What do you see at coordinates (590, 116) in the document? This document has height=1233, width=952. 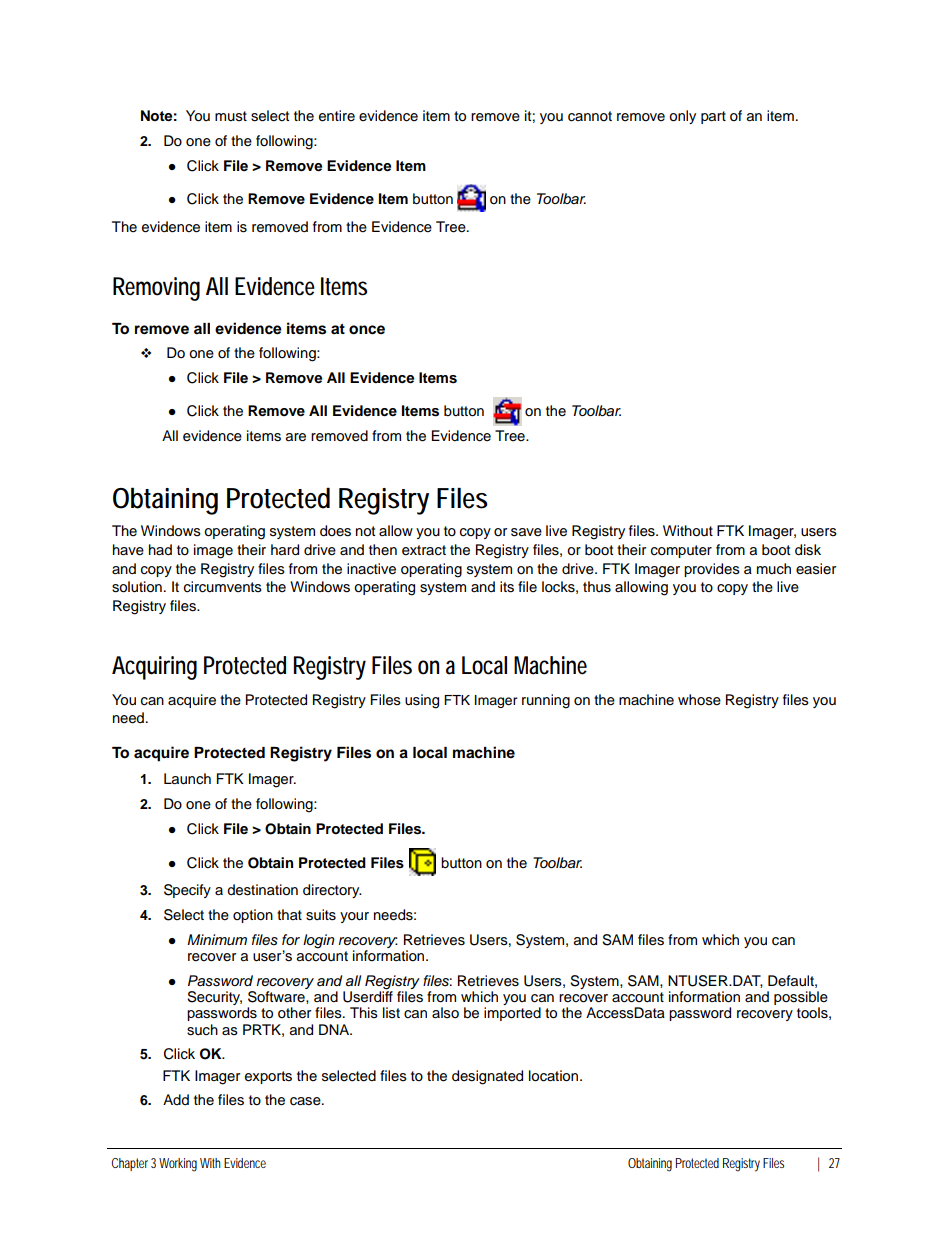 I see `cannot` at bounding box center [590, 116].
